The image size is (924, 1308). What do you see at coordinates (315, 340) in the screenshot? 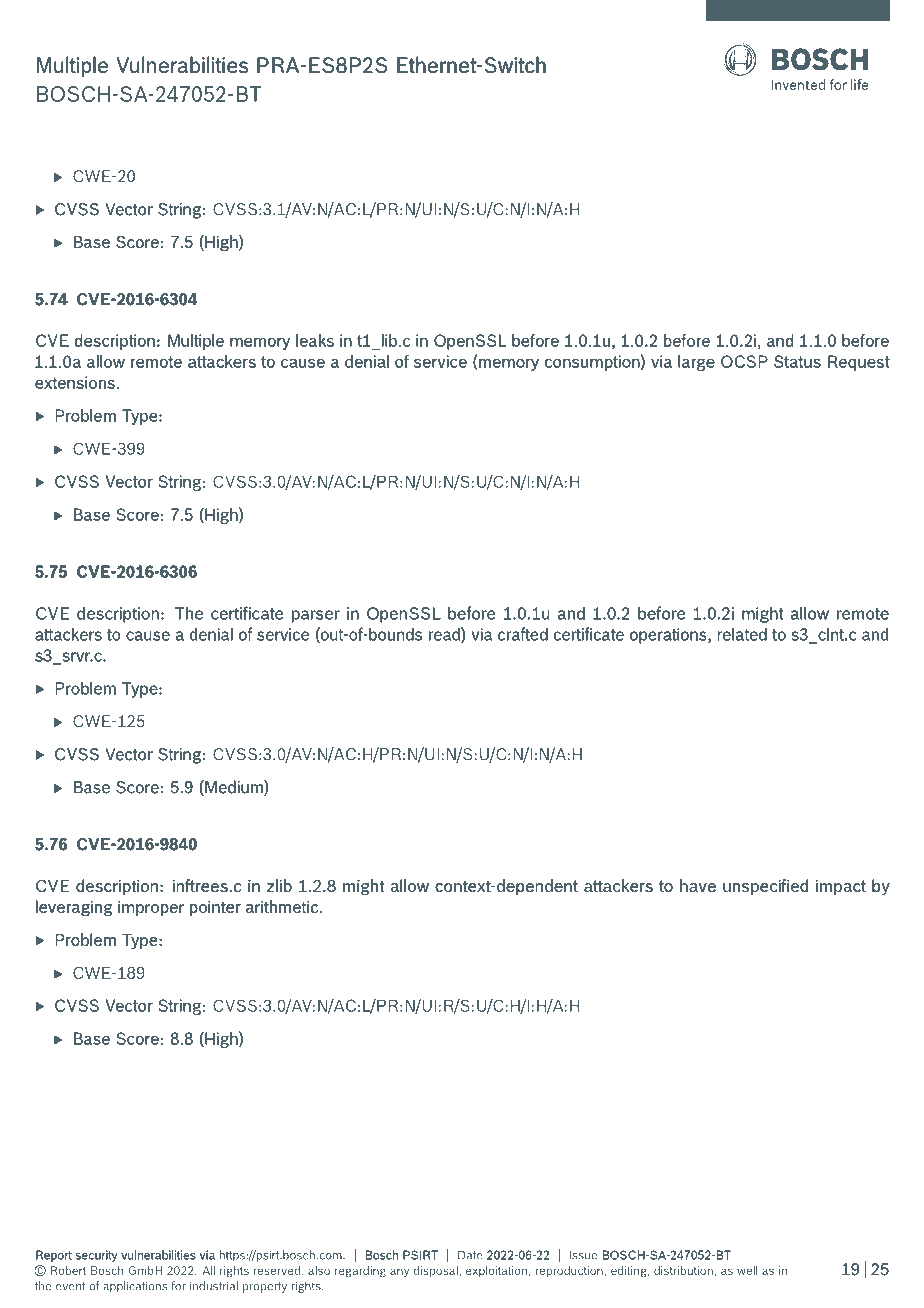
I see `leaks` at bounding box center [315, 340].
